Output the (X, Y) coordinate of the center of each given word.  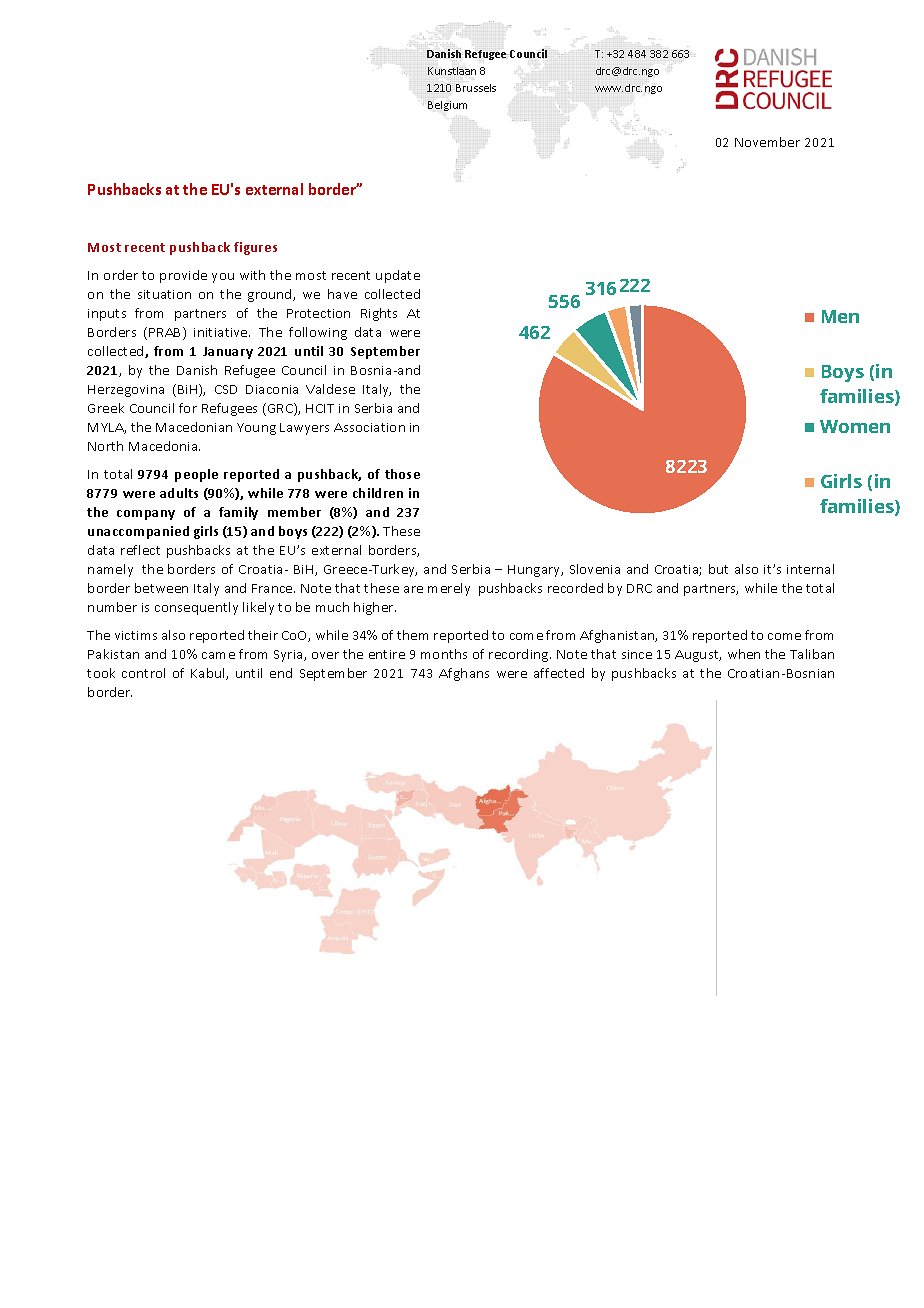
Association (369, 427)
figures (255, 248)
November (767, 142)
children (378, 493)
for (188, 408)
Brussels (476, 88)
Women (855, 426)
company (146, 515)
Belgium (447, 106)
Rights (379, 314)
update (398, 276)
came (218, 655)
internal (810, 569)
